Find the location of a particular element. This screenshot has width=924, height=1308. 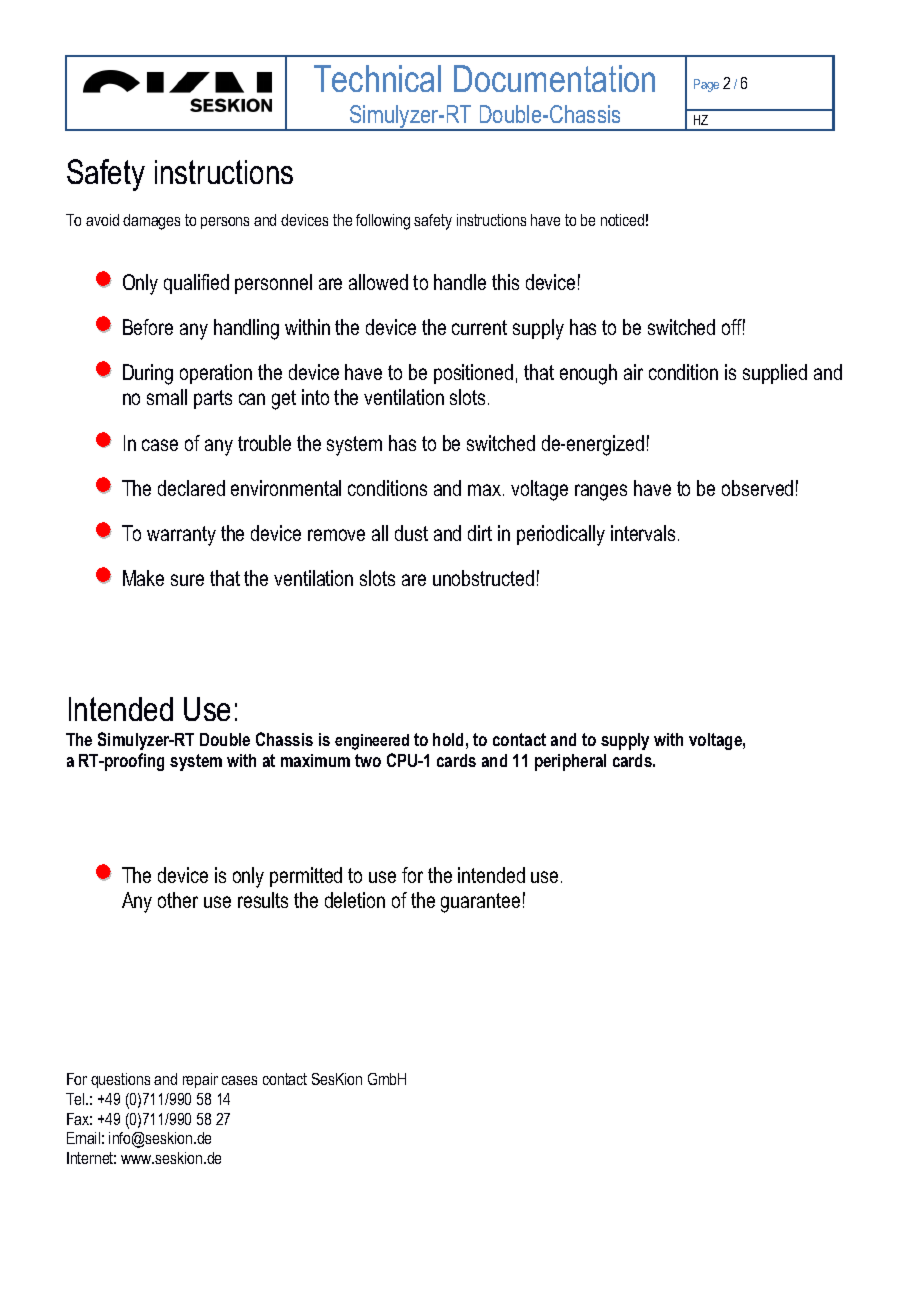

intervals is located at coordinates (643, 533).
